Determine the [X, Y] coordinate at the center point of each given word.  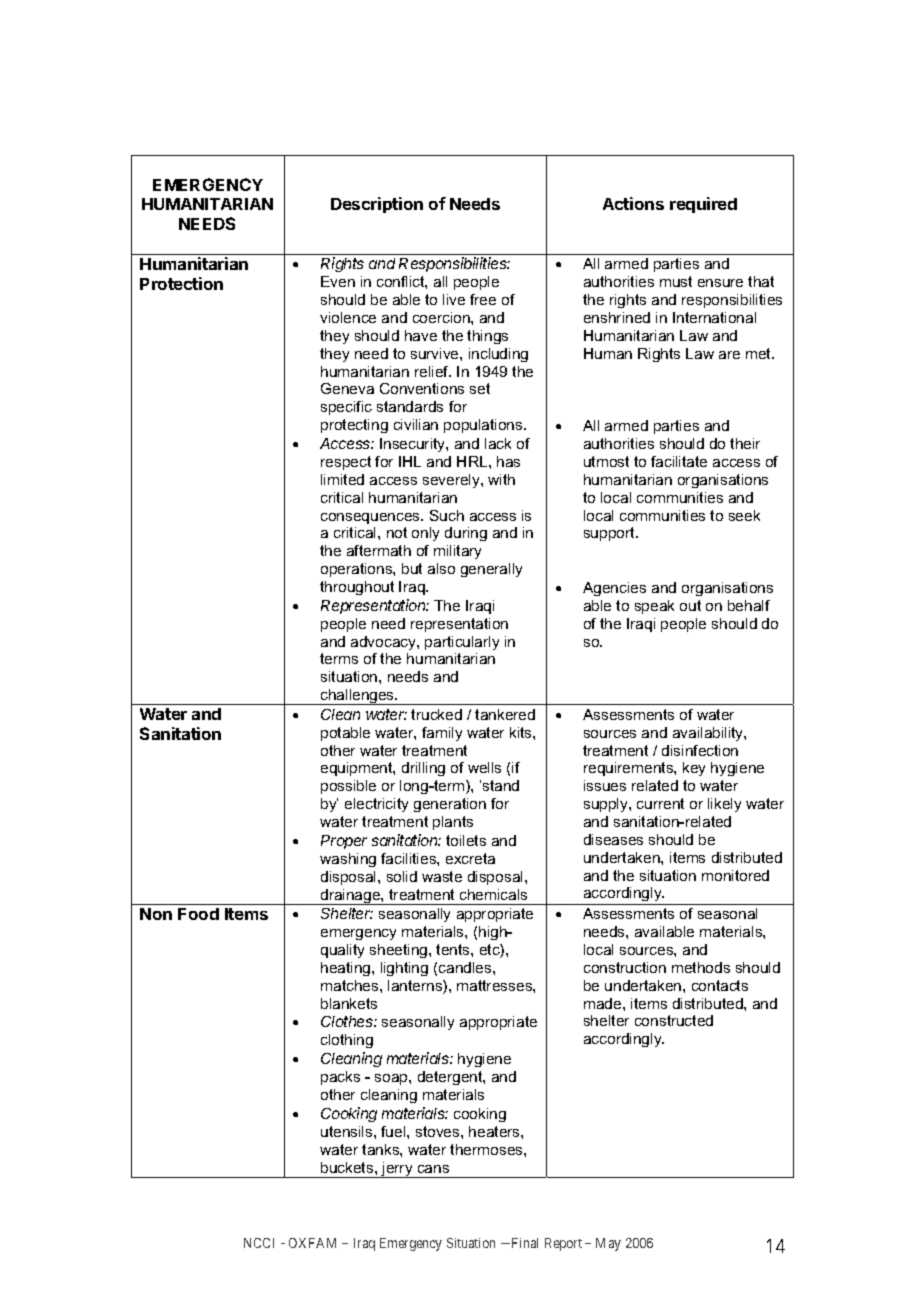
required [703, 205]
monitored [735, 875]
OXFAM [312, 1243]
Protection [181, 283]
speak [654, 607]
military [457, 552]
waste [442, 876]
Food [198, 914]
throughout [357, 588]
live [454, 299]
